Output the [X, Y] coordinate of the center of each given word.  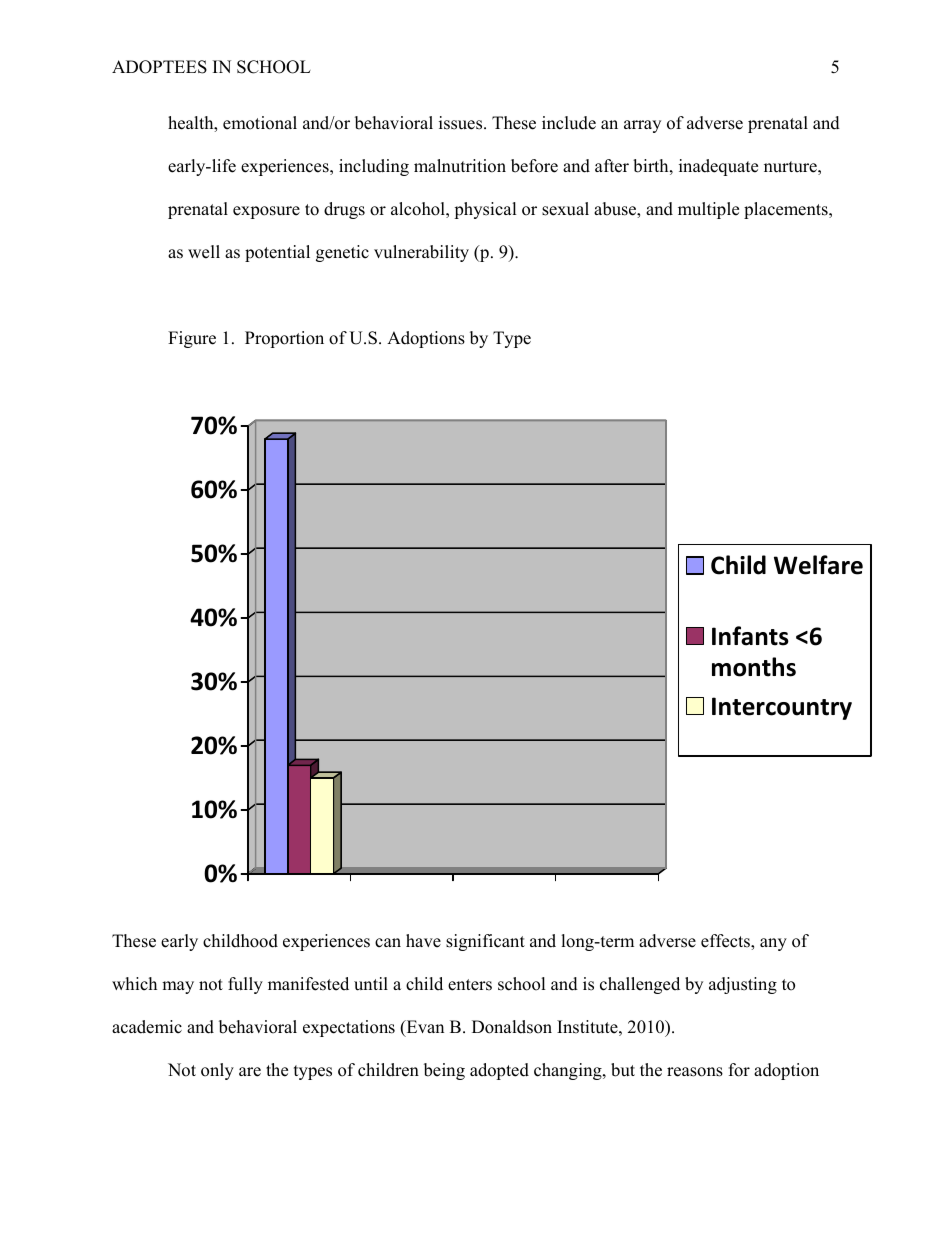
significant [485, 942]
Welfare [818, 565]
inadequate [718, 167]
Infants [750, 636]
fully [245, 985]
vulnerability [421, 253]
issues [462, 123]
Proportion [284, 339]
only [217, 1071]
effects [726, 942]
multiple [708, 210]
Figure [192, 339]
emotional [260, 123]
